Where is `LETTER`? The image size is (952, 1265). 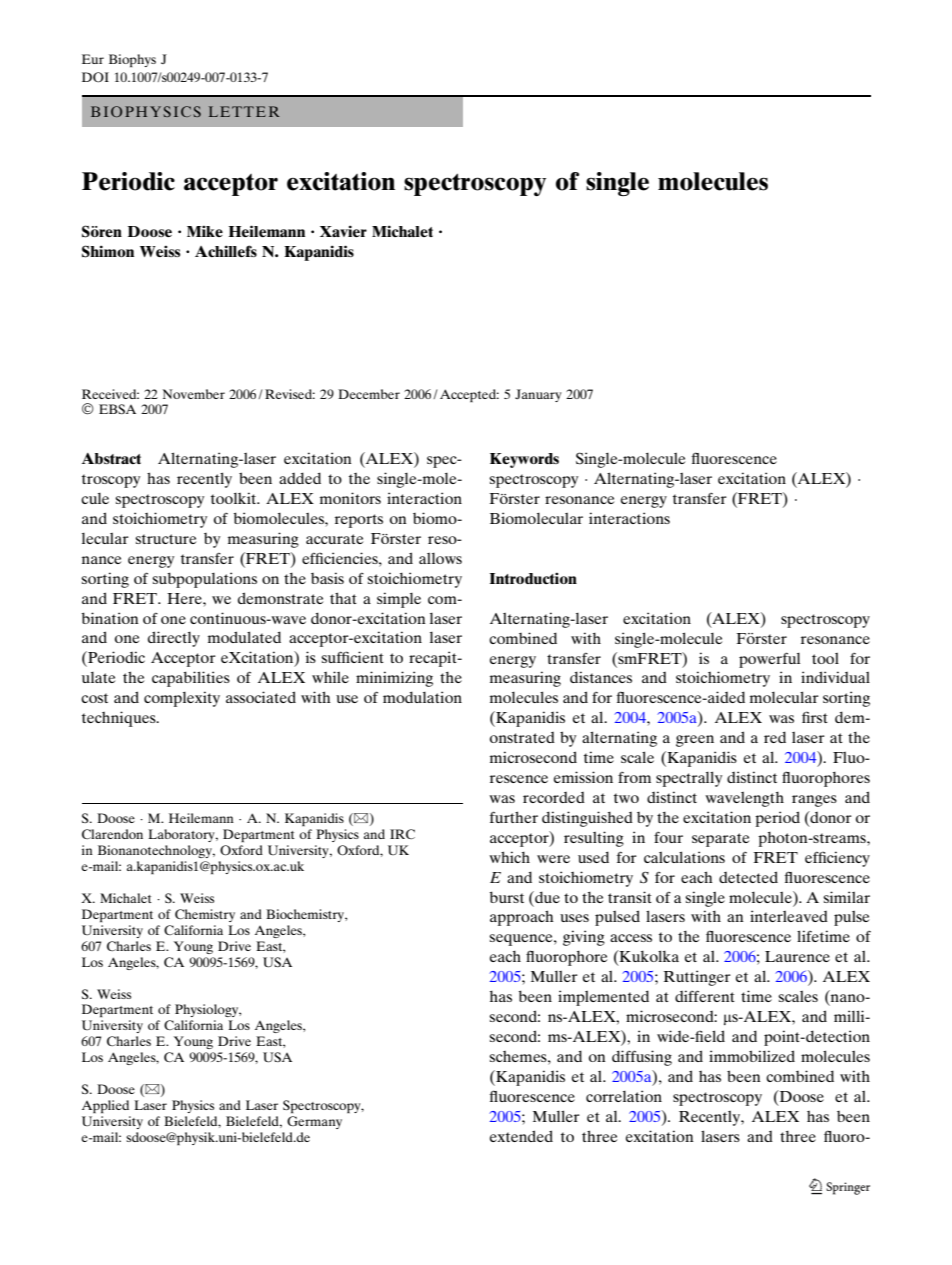 LETTER is located at coordinates (244, 111).
